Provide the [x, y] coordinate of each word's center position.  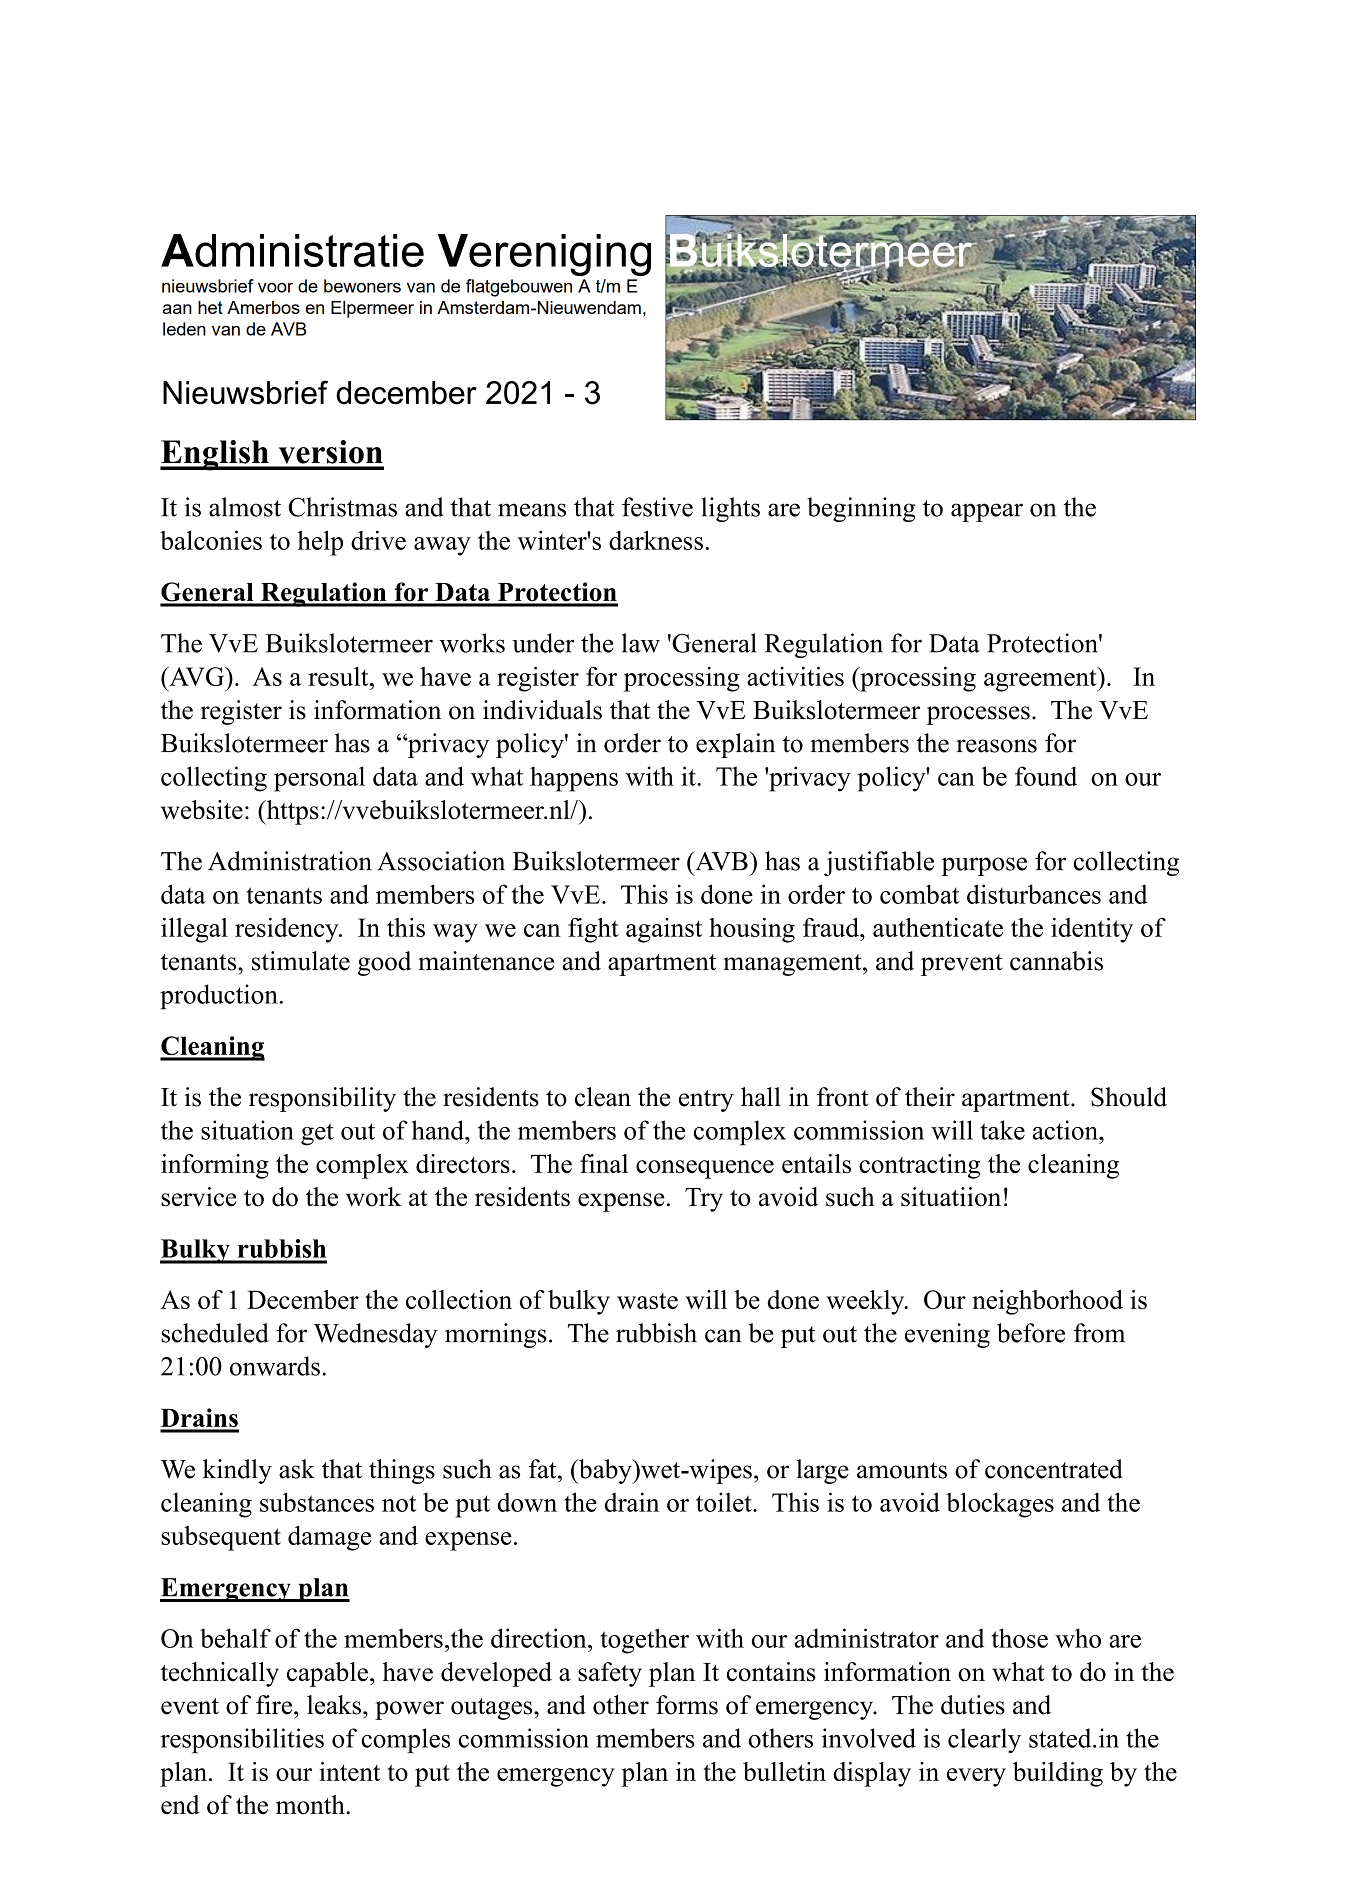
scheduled [215, 1333]
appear [987, 512]
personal [319, 779]
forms [687, 1705]
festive [657, 507]
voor [275, 288]
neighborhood [1047, 1302]
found [1046, 776]
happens [574, 779]
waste [647, 1301]
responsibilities [242, 1740]
